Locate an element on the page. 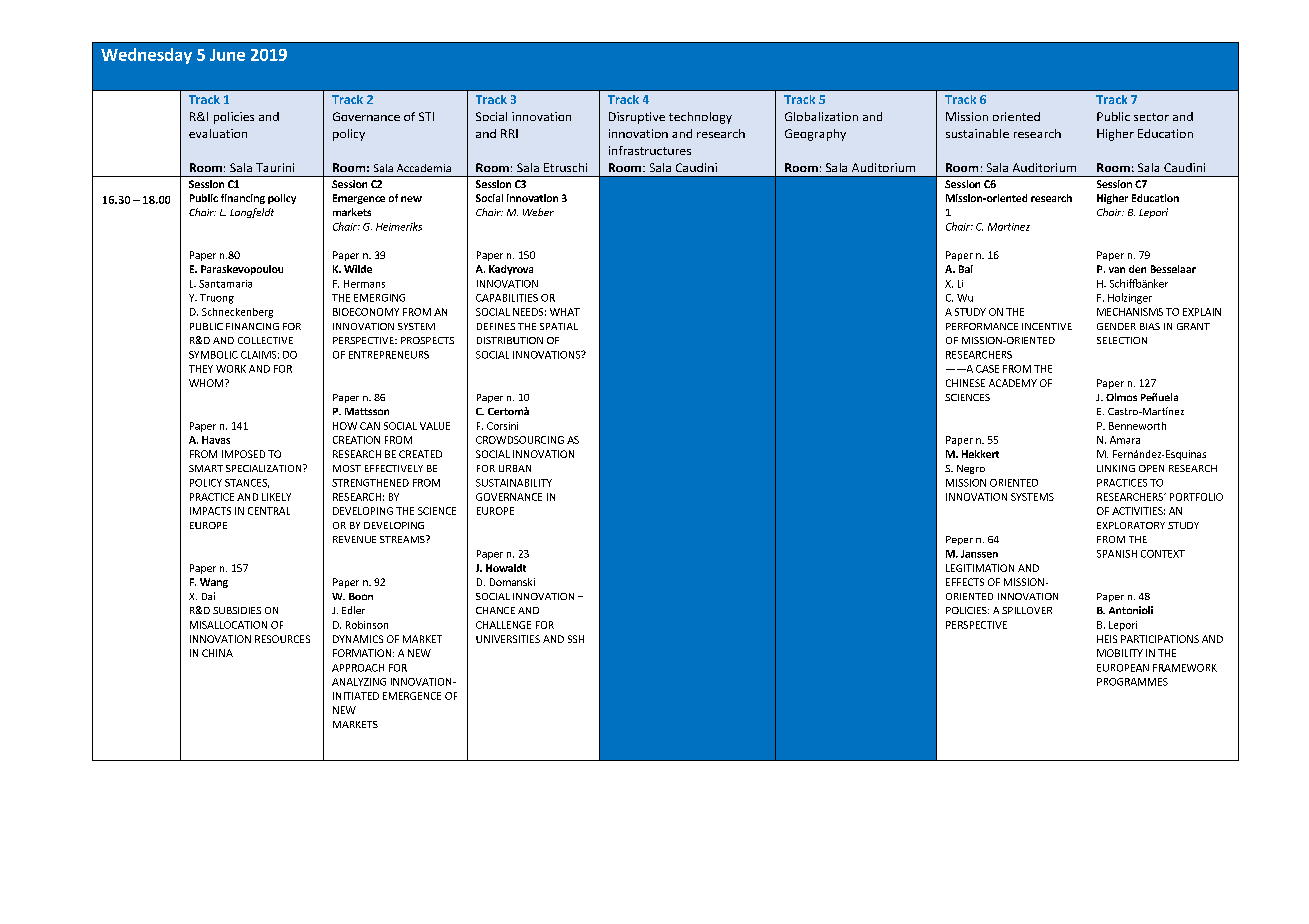 The width and height of the page is (1309, 924). SPATIAL is located at coordinates (559, 326).
